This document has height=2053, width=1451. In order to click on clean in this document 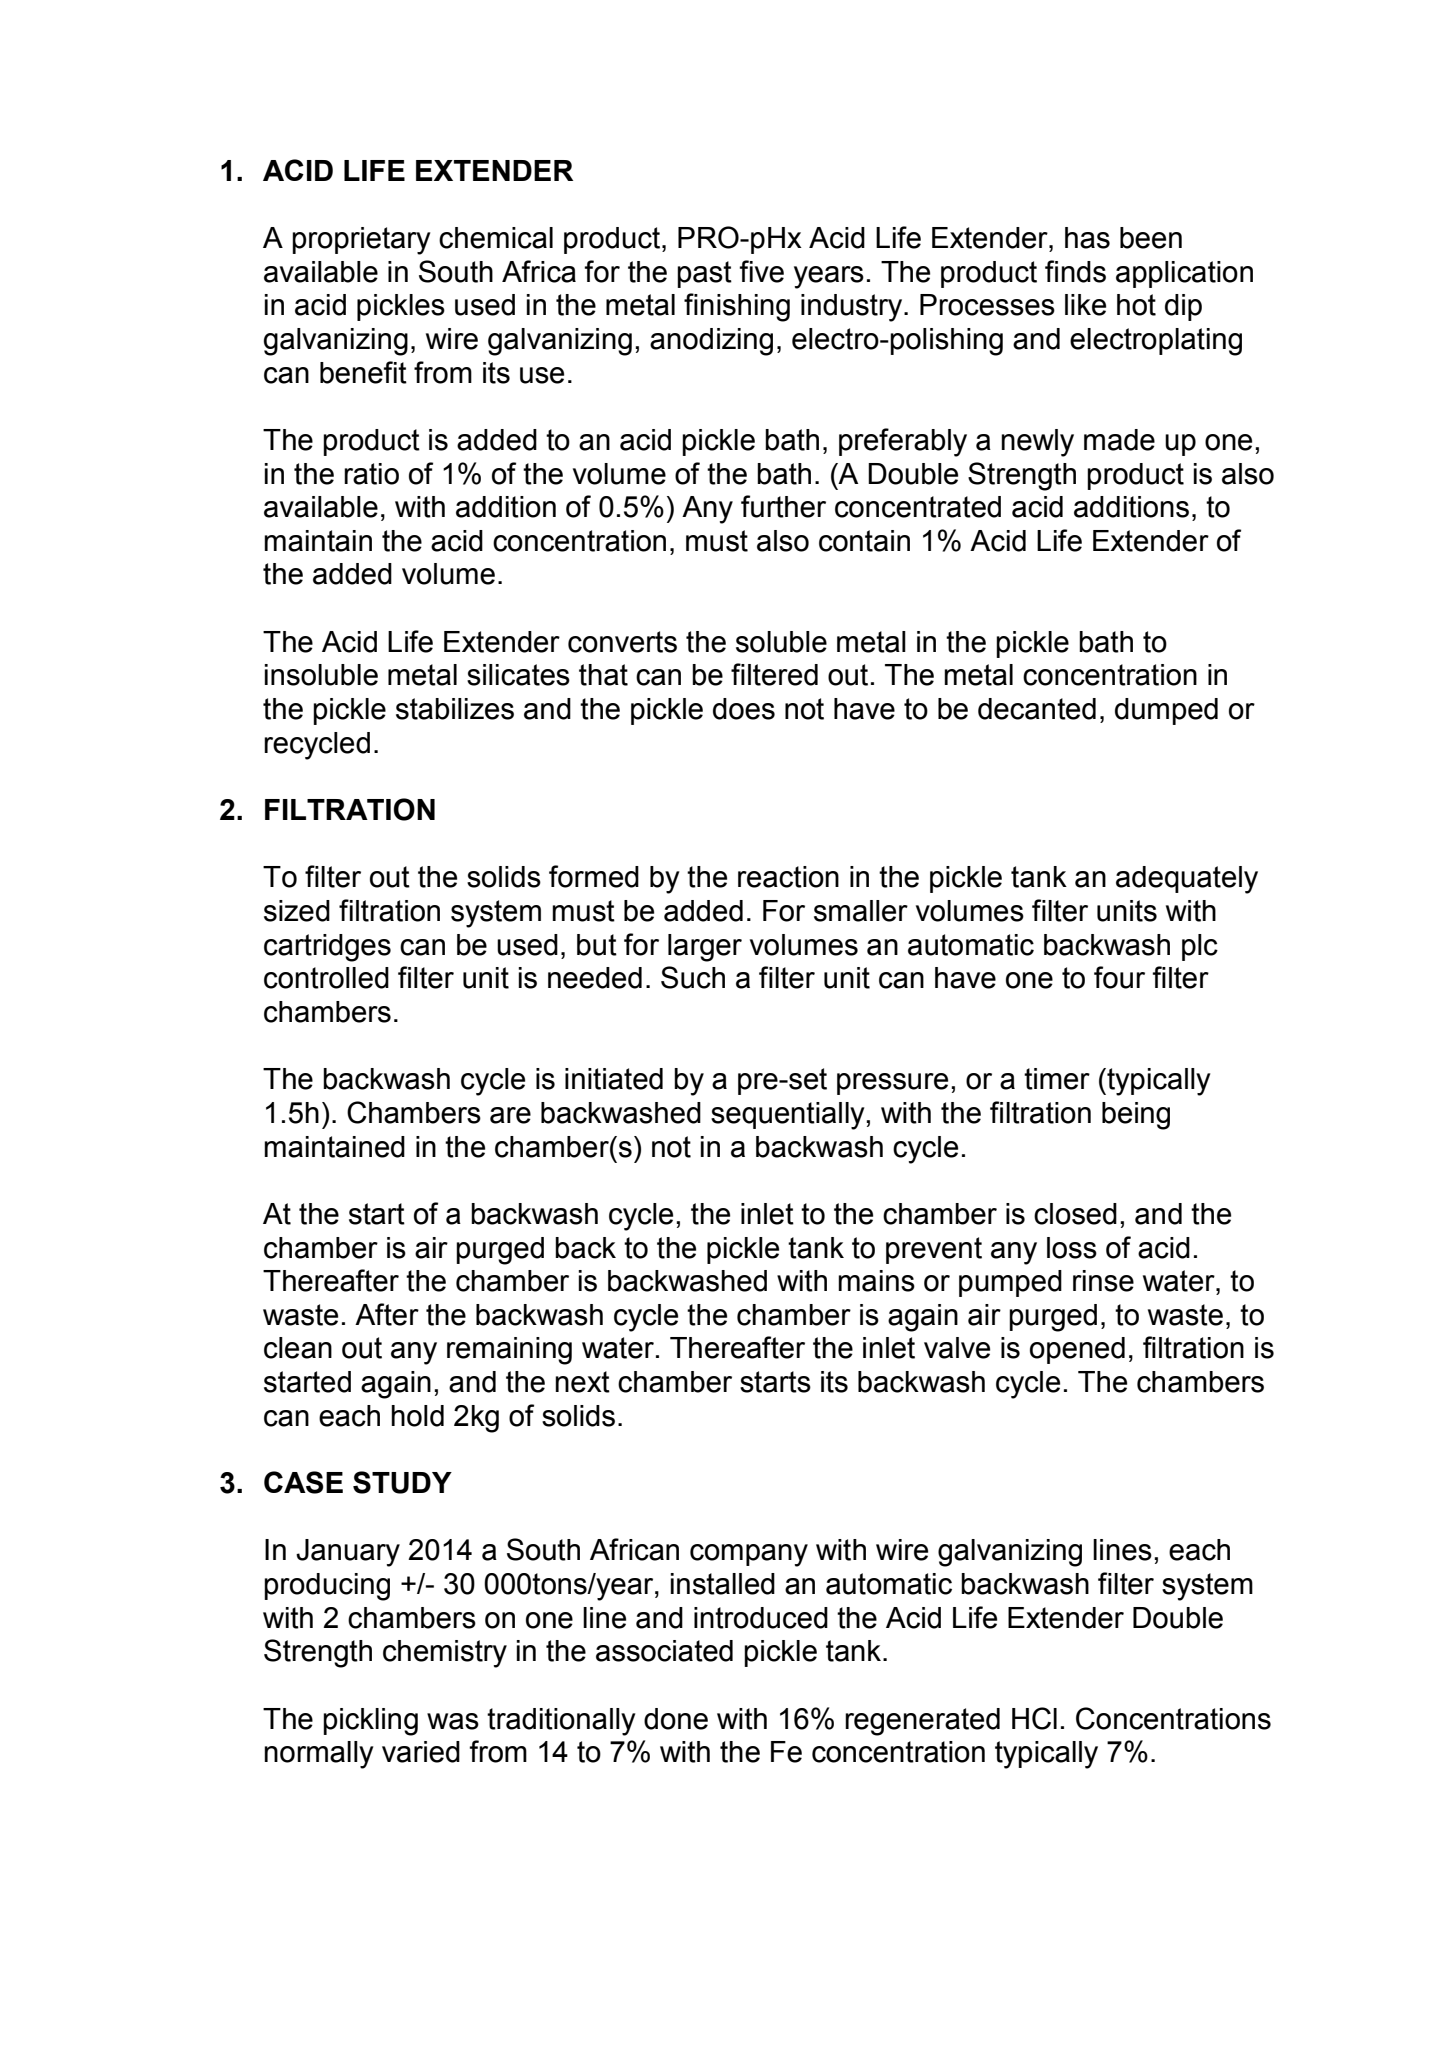, I will do `click(298, 1348)`.
